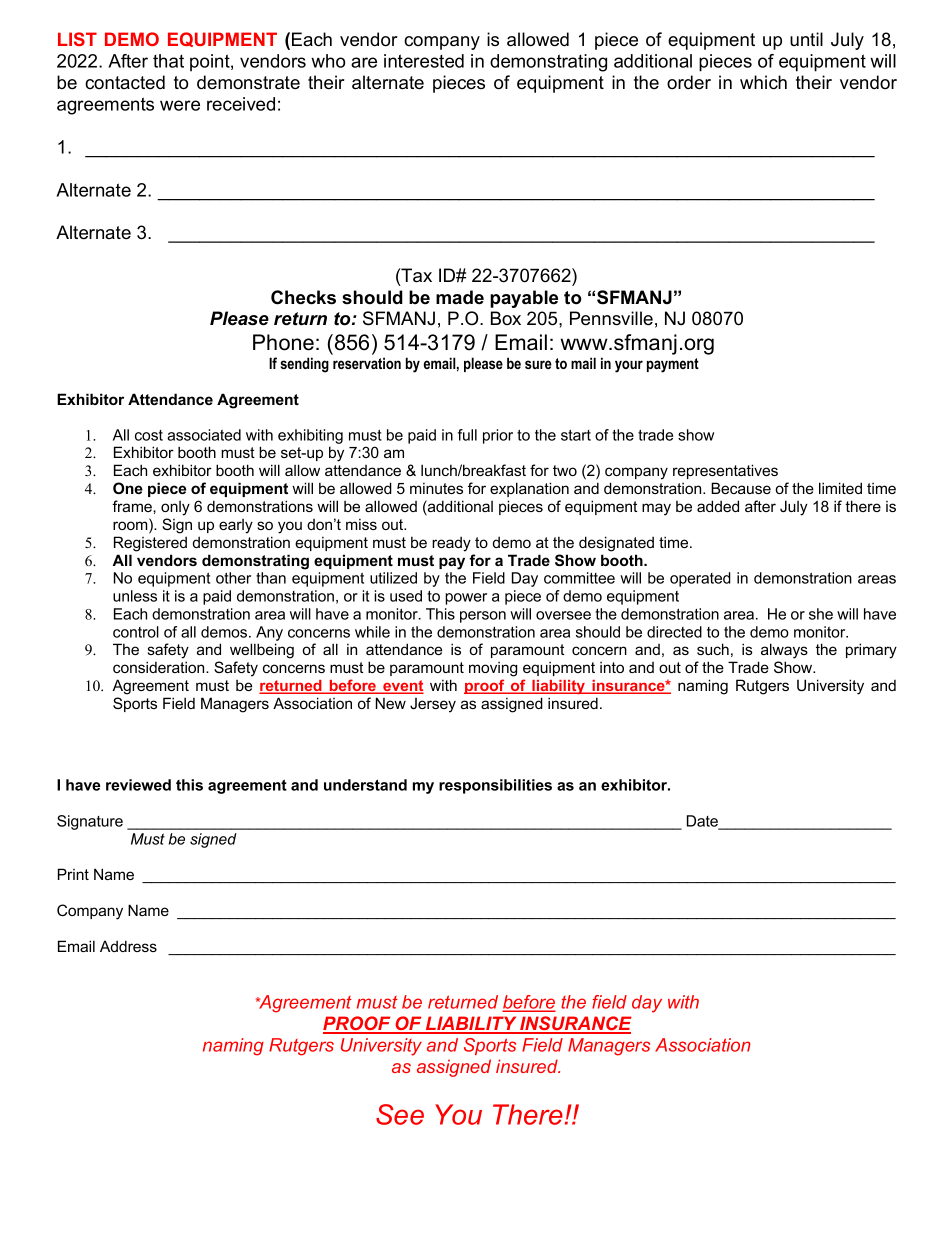 Image resolution: width=952 pixels, height=1233 pixels. Describe the element at coordinates (741, 488) in the image. I see `Because` at that location.
